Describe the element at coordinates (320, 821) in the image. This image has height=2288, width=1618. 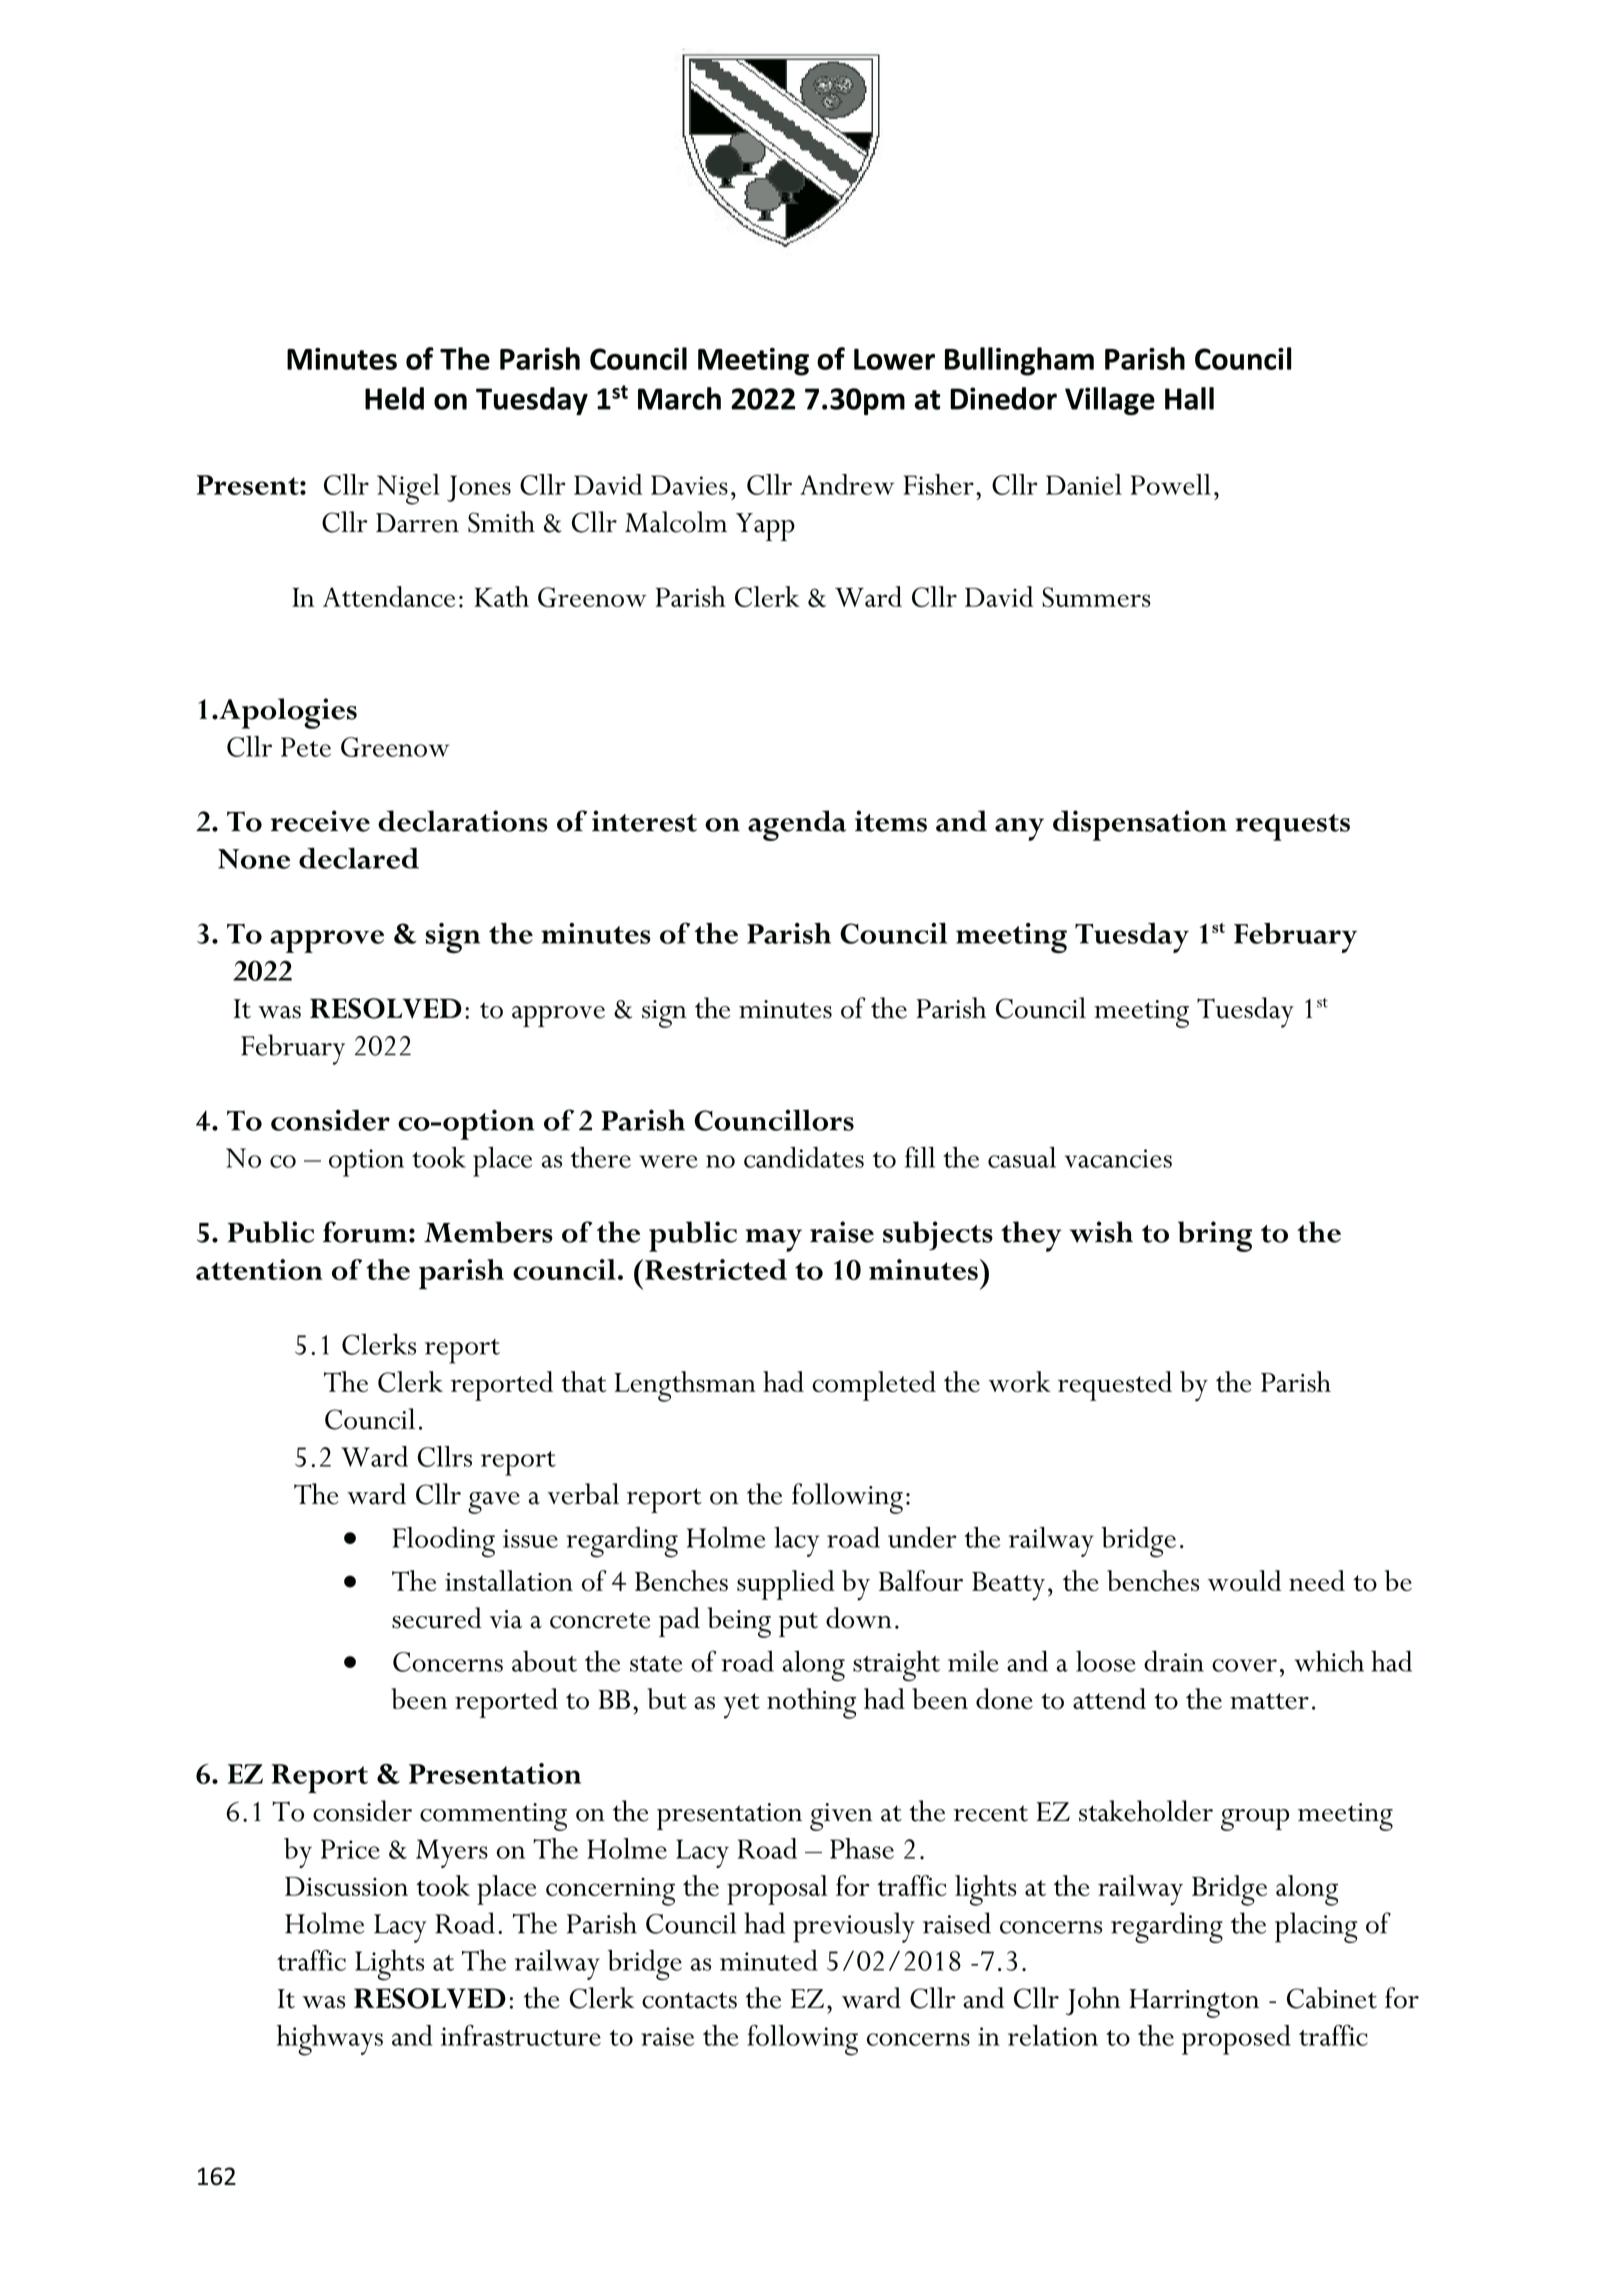
I see `receive` at that location.
